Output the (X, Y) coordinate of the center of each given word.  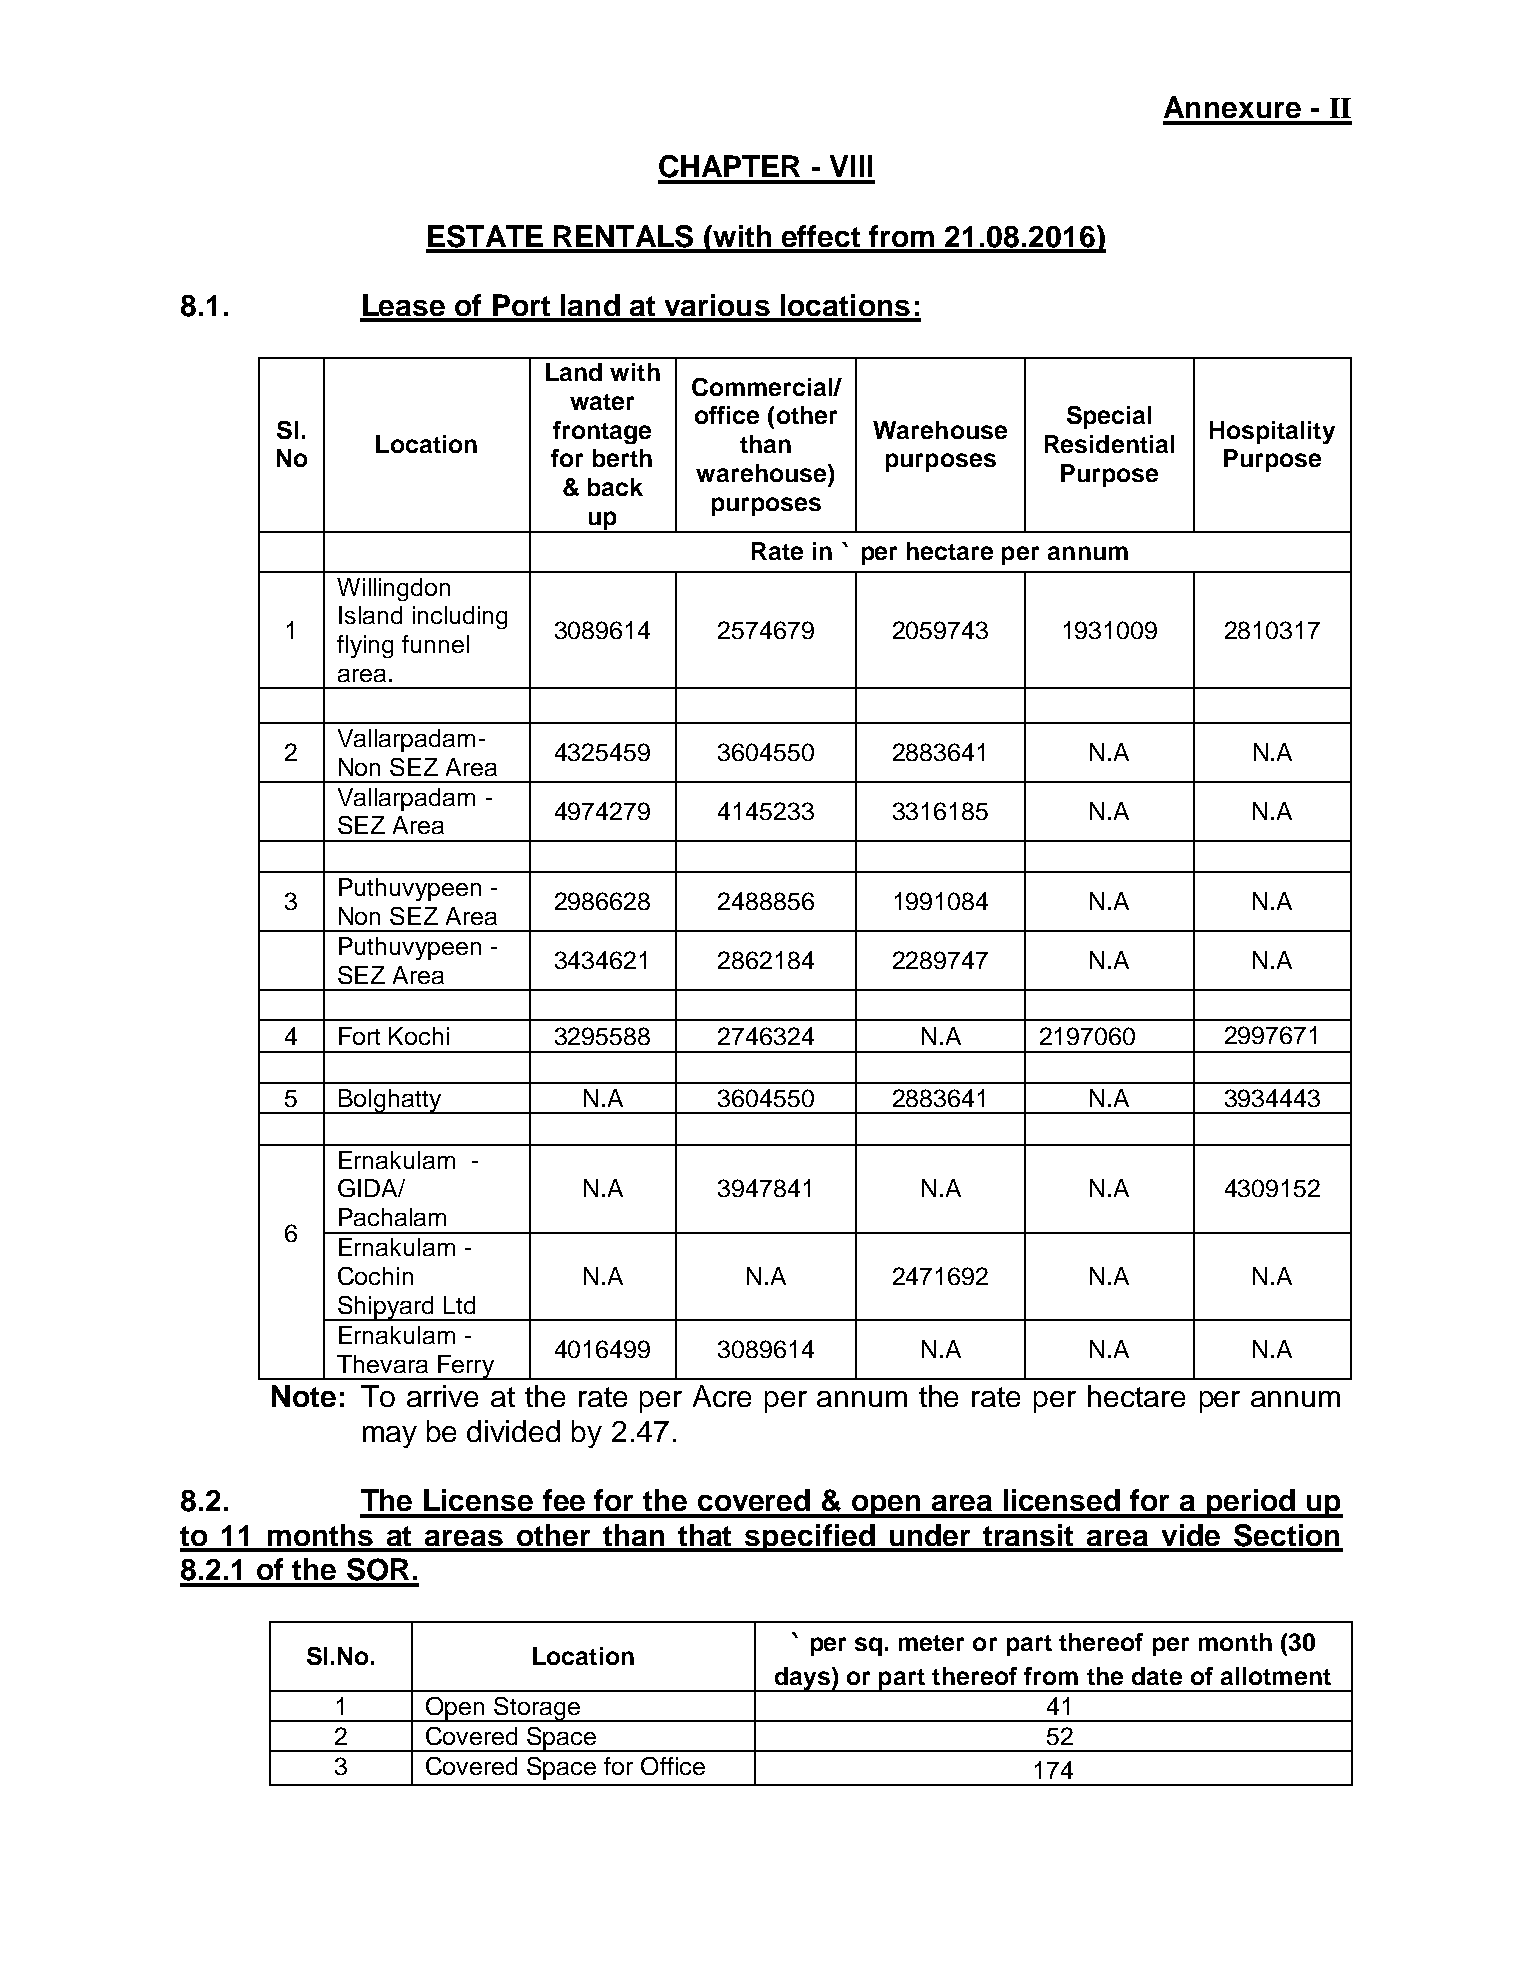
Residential (1109, 444)
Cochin (375, 1276)
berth (622, 458)
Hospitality (1272, 432)
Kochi (419, 1036)
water (602, 402)
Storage (537, 1709)
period (1250, 1503)
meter (931, 1643)
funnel (435, 644)
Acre (722, 1396)
